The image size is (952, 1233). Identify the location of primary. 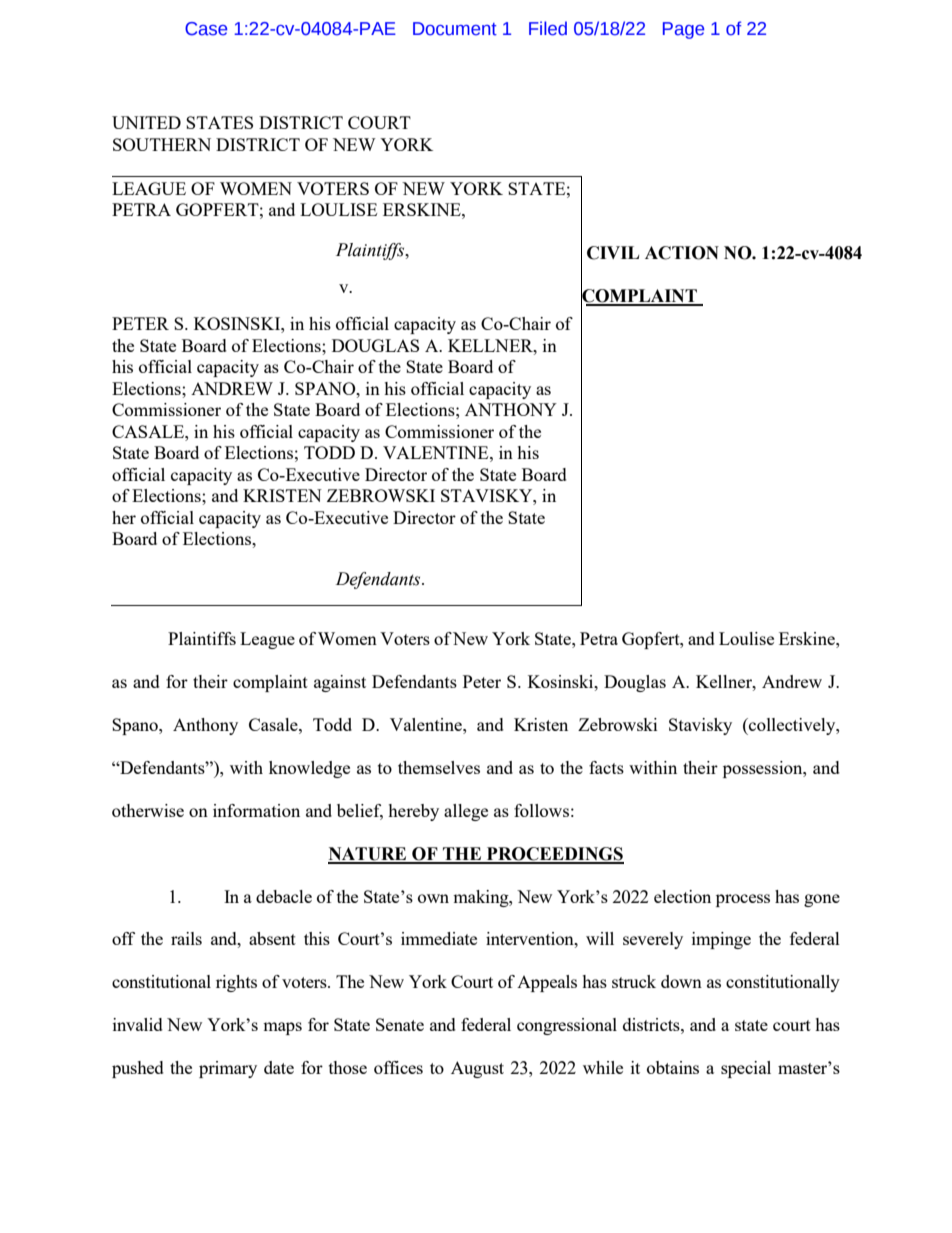
(228, 1069).
